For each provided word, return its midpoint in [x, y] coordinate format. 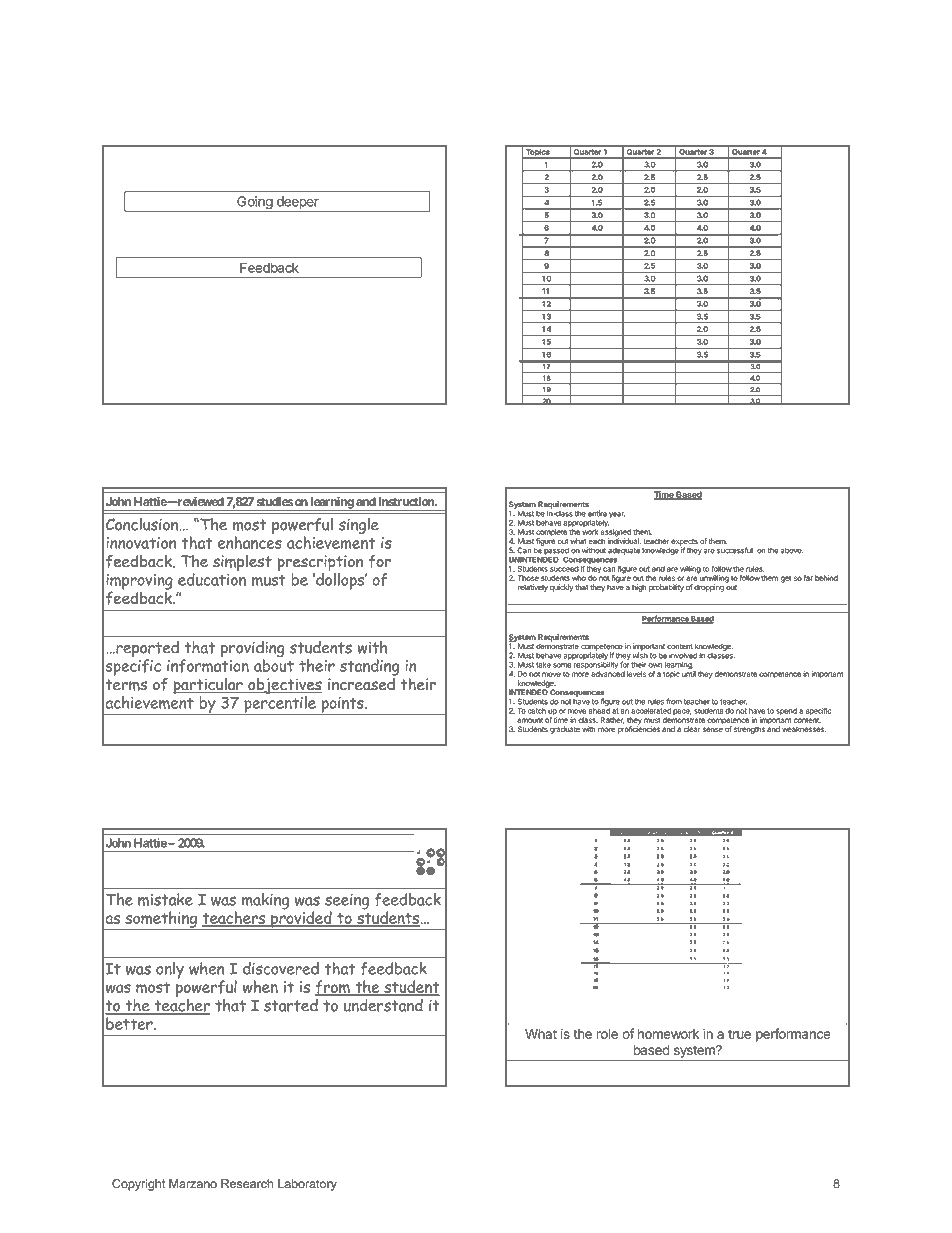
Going [254, 204]
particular [209, 687]
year [617, 515]
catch [536, 711]
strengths [749, 730]
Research [247, 1184]
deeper [297, 204]
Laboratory [307, 1185]
